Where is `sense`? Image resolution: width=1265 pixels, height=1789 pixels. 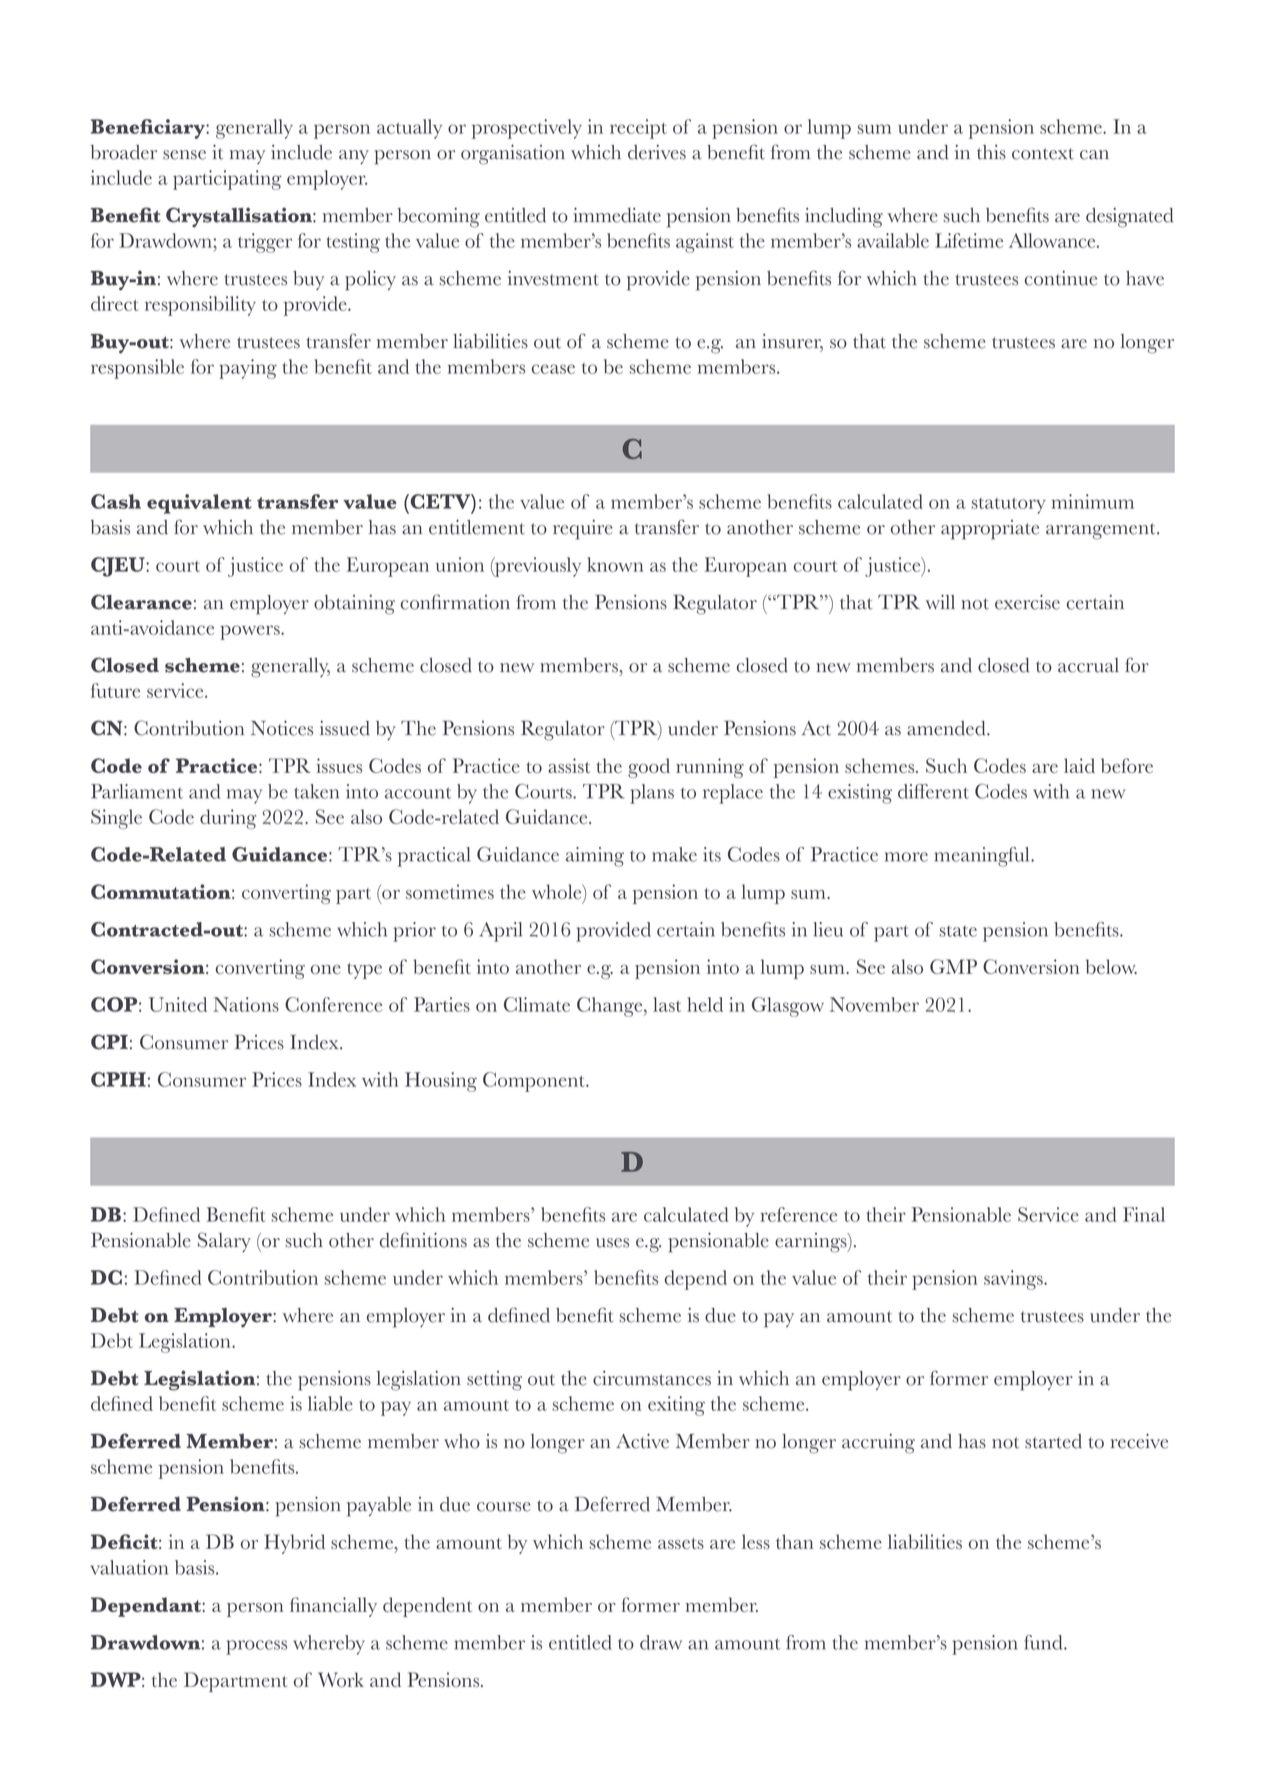 sense is located at coordinates (184, 155).
